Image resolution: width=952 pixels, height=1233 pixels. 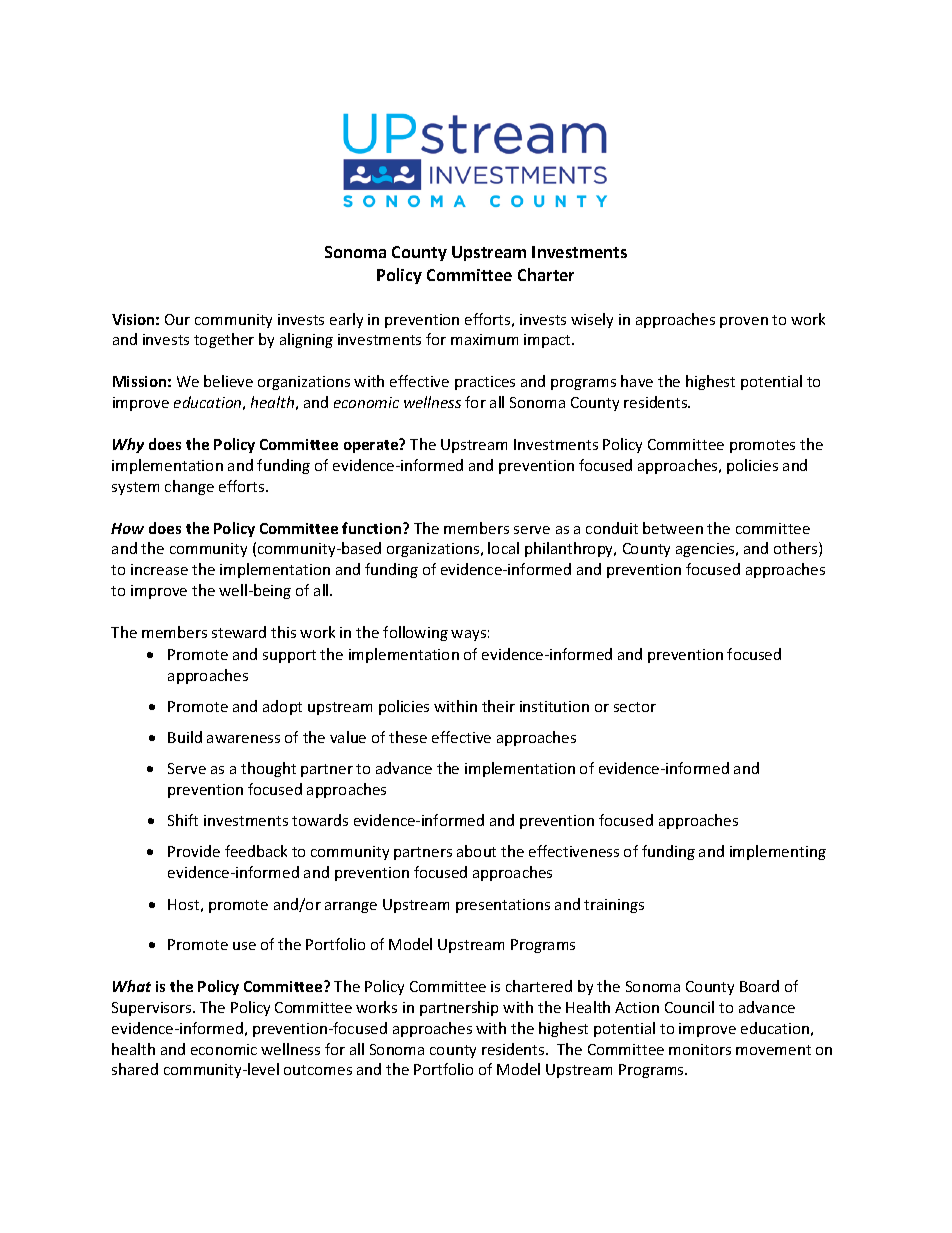 What do you see at coordinates (282, 707) in the document?
I see `adopt` at bounding box center [282, 707].
